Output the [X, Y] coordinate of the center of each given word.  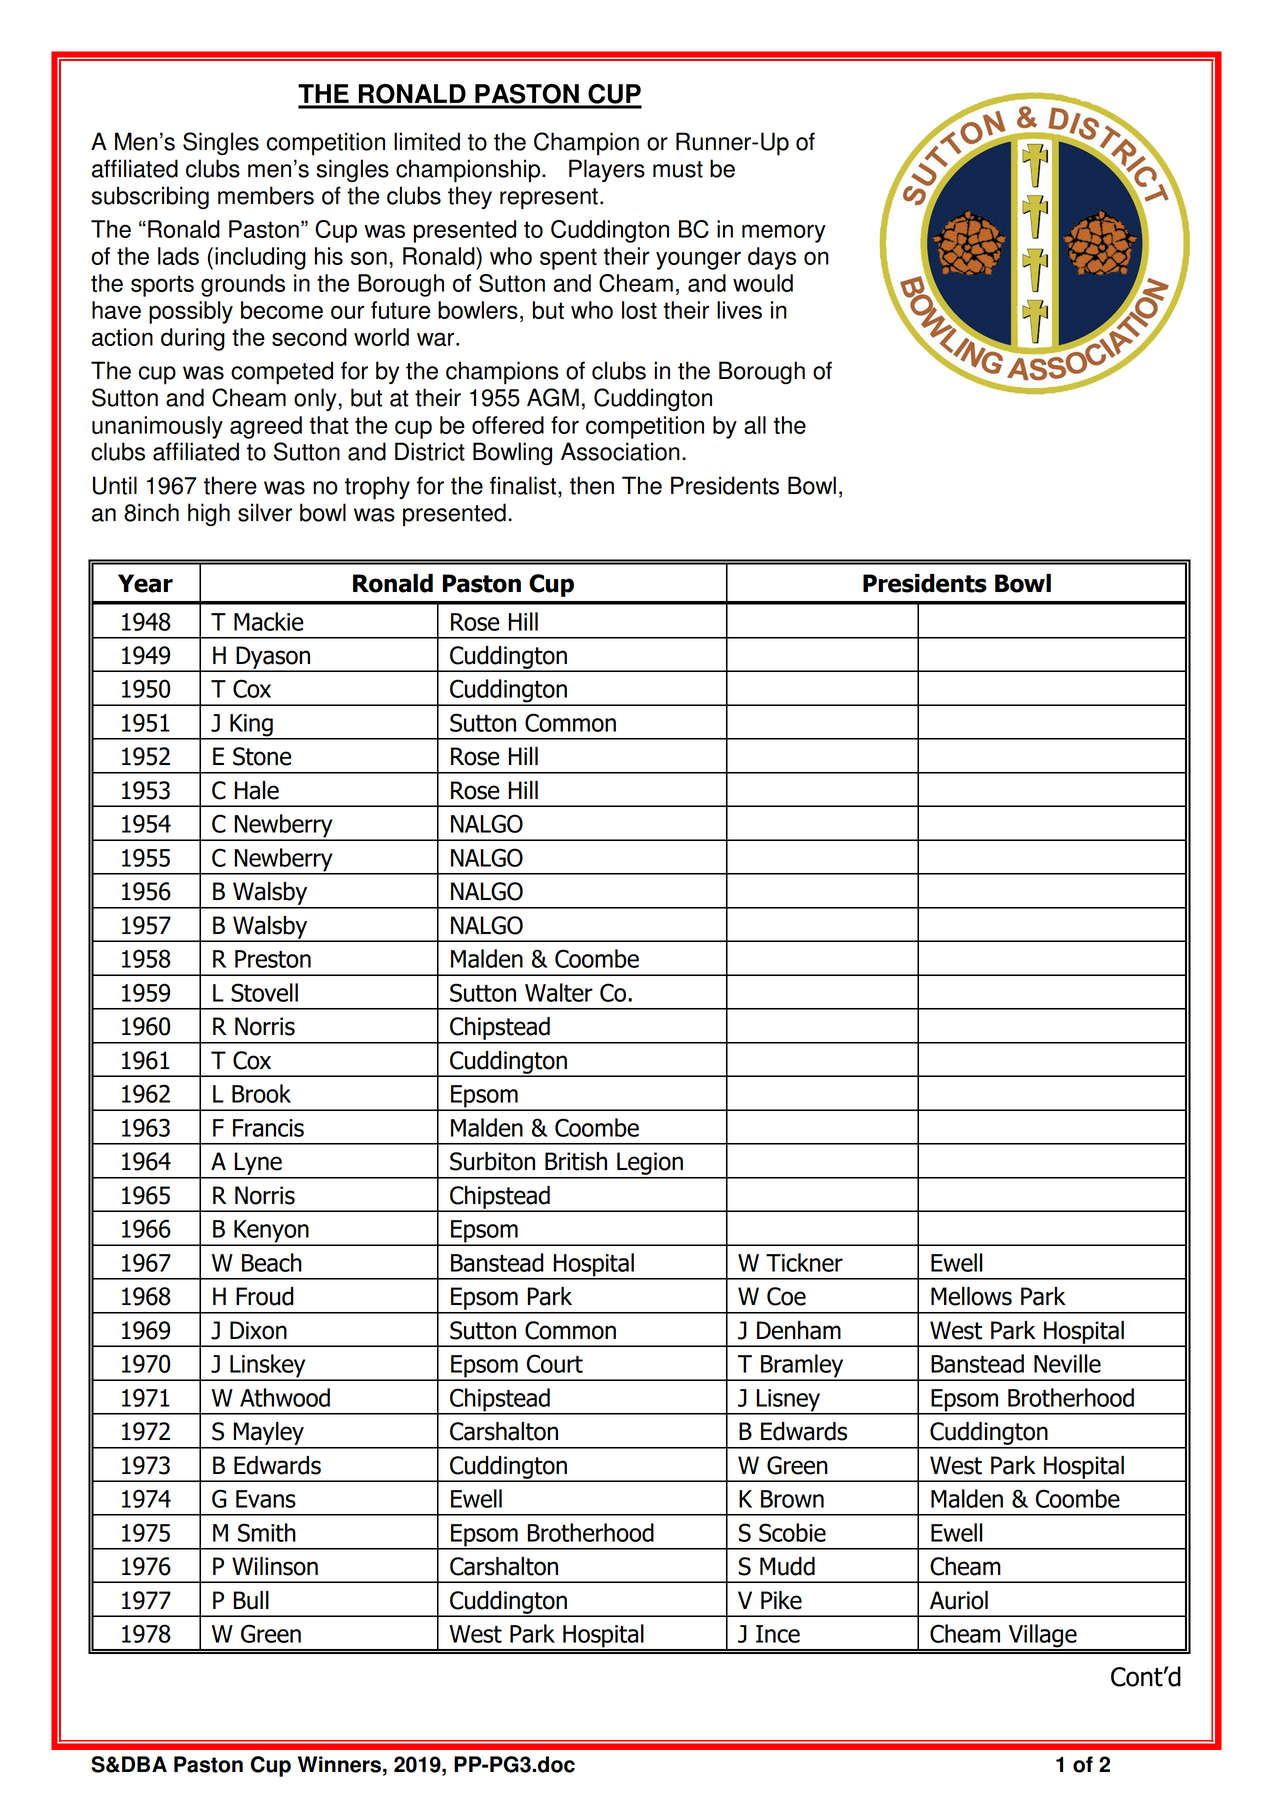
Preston [273, 959]
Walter [559, 992]
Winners [339, 1764]
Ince [778, 1634]
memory [784, 233]
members [266, 195]
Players [607, 170]
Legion [650, 1165]
